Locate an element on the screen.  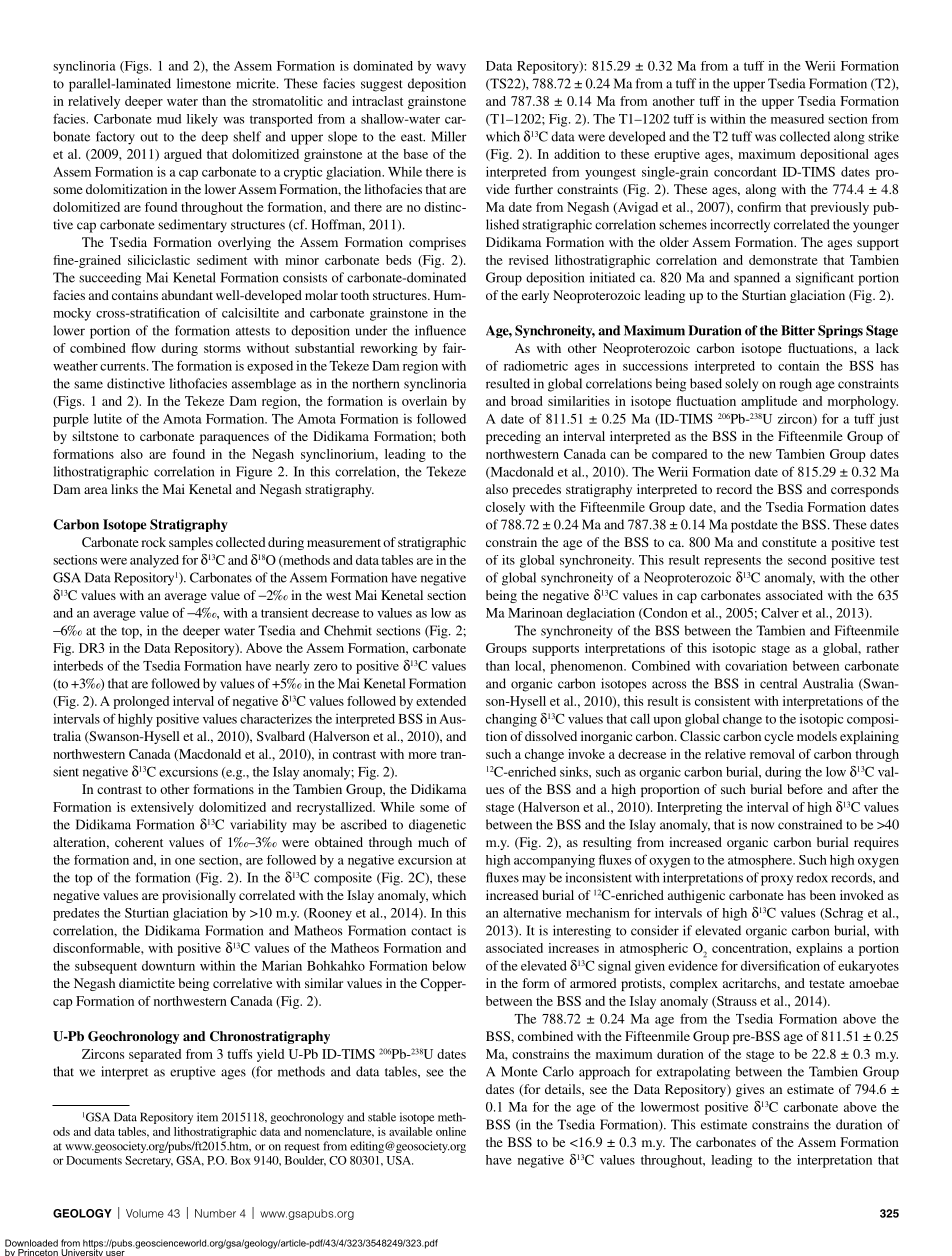
its is located at coordinates (508, 560).
